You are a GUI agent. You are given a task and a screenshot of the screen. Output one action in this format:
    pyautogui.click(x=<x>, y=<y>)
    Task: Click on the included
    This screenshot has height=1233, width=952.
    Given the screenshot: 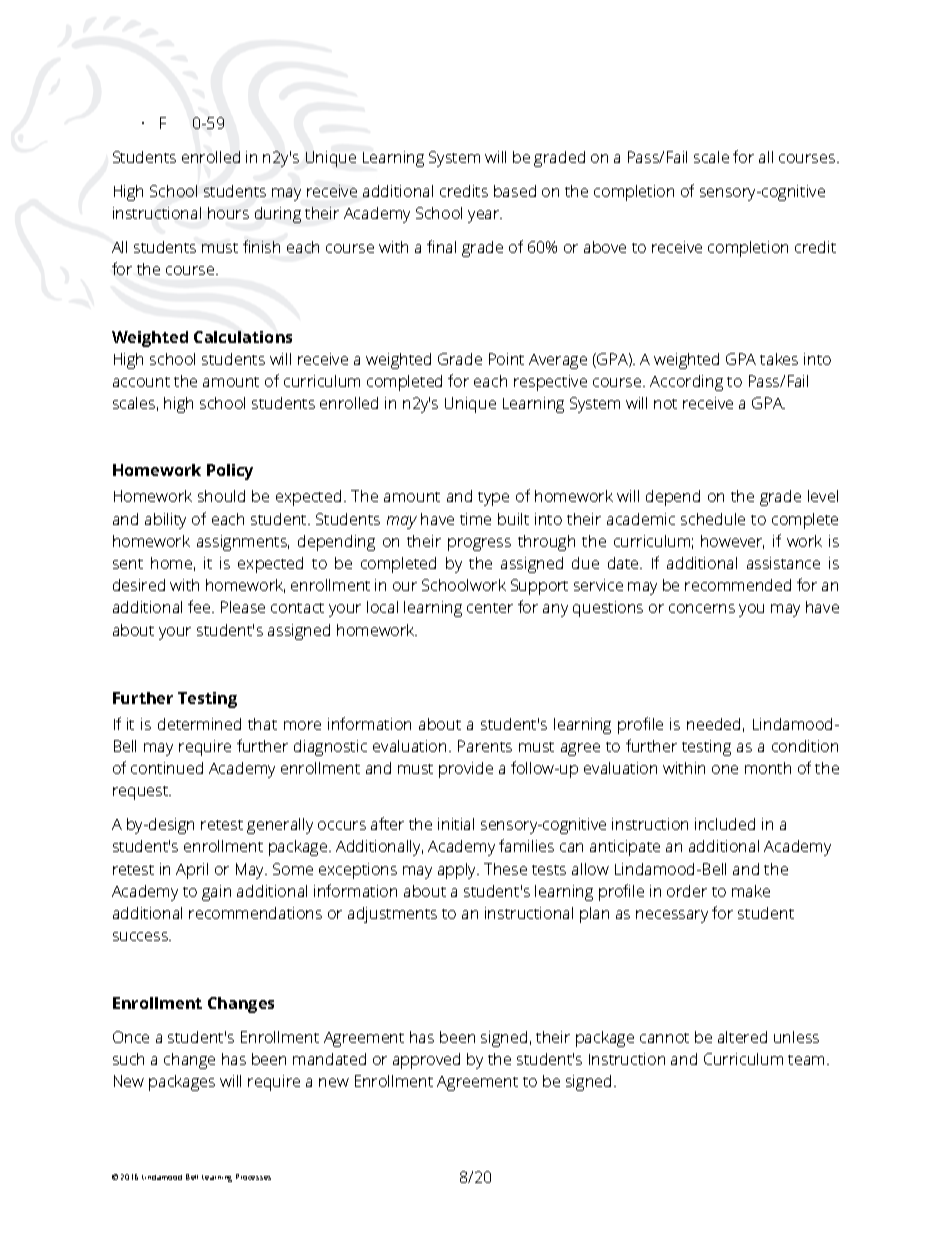 What is the action you would take?
    pyautogui.click(x=725, y=824)
